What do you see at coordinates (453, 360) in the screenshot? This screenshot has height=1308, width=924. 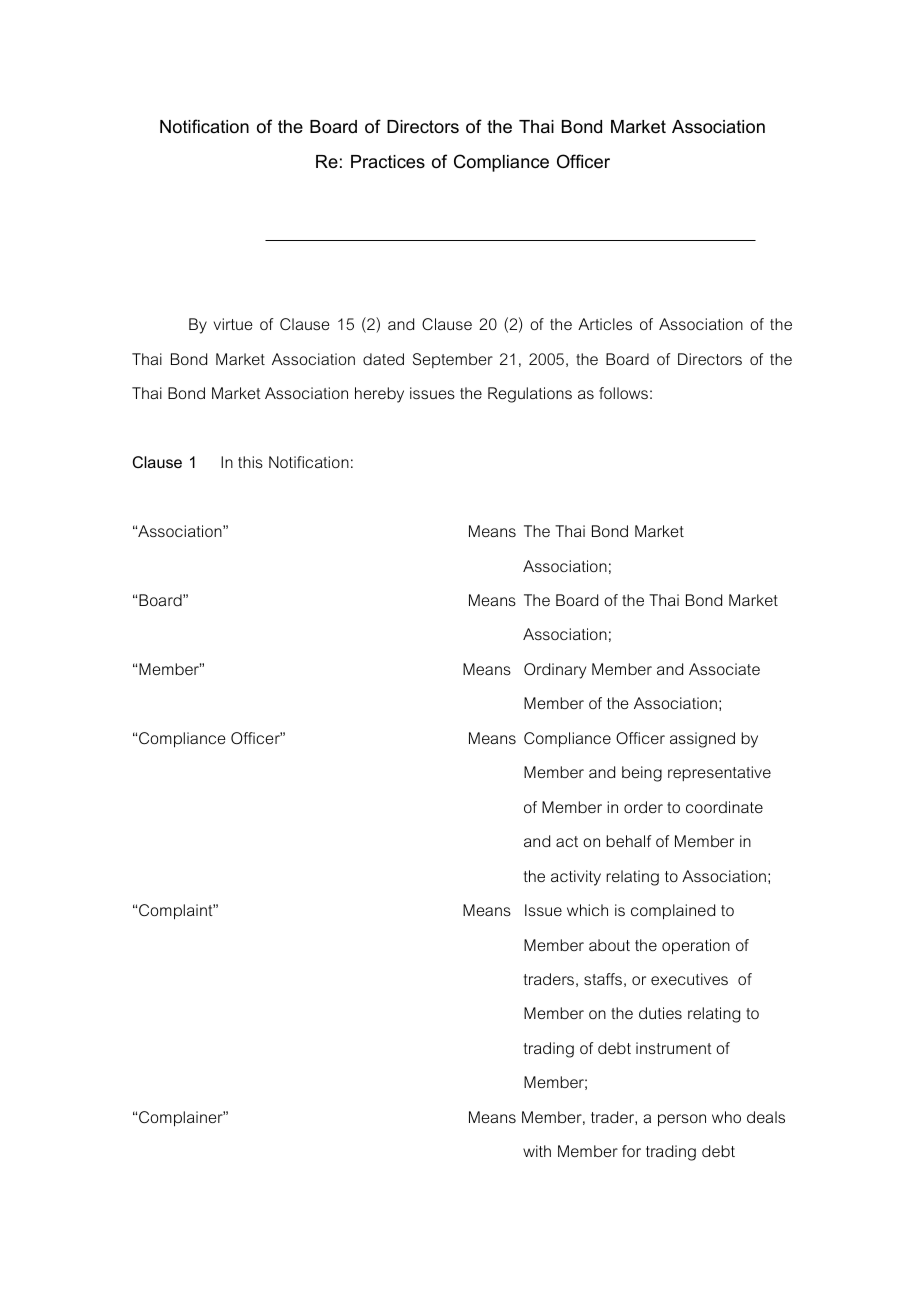 I see `September` at bounding box center [453, 360].
